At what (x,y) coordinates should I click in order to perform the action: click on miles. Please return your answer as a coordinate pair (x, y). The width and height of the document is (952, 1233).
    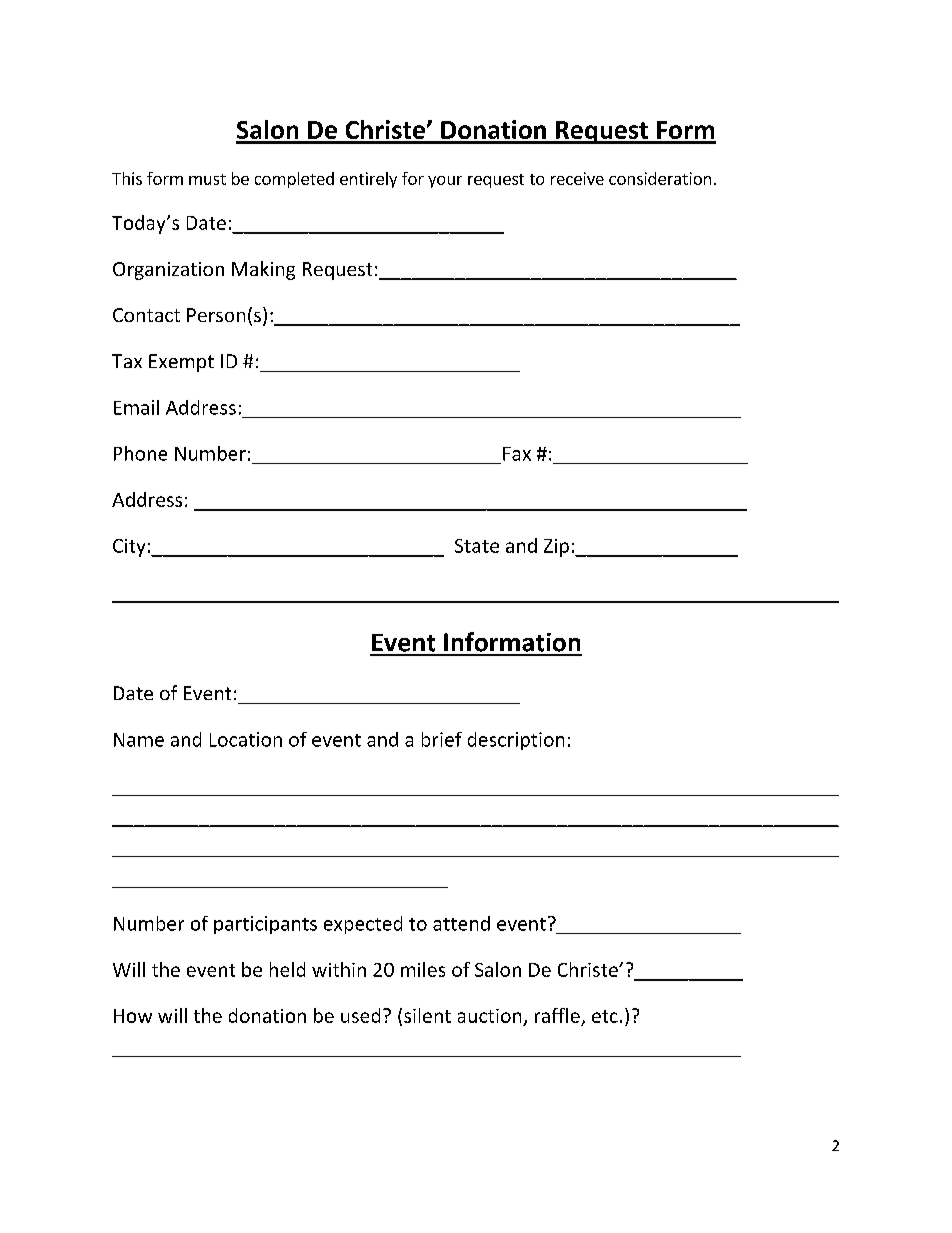
    Looking at the image, I should click on (423, 969).
